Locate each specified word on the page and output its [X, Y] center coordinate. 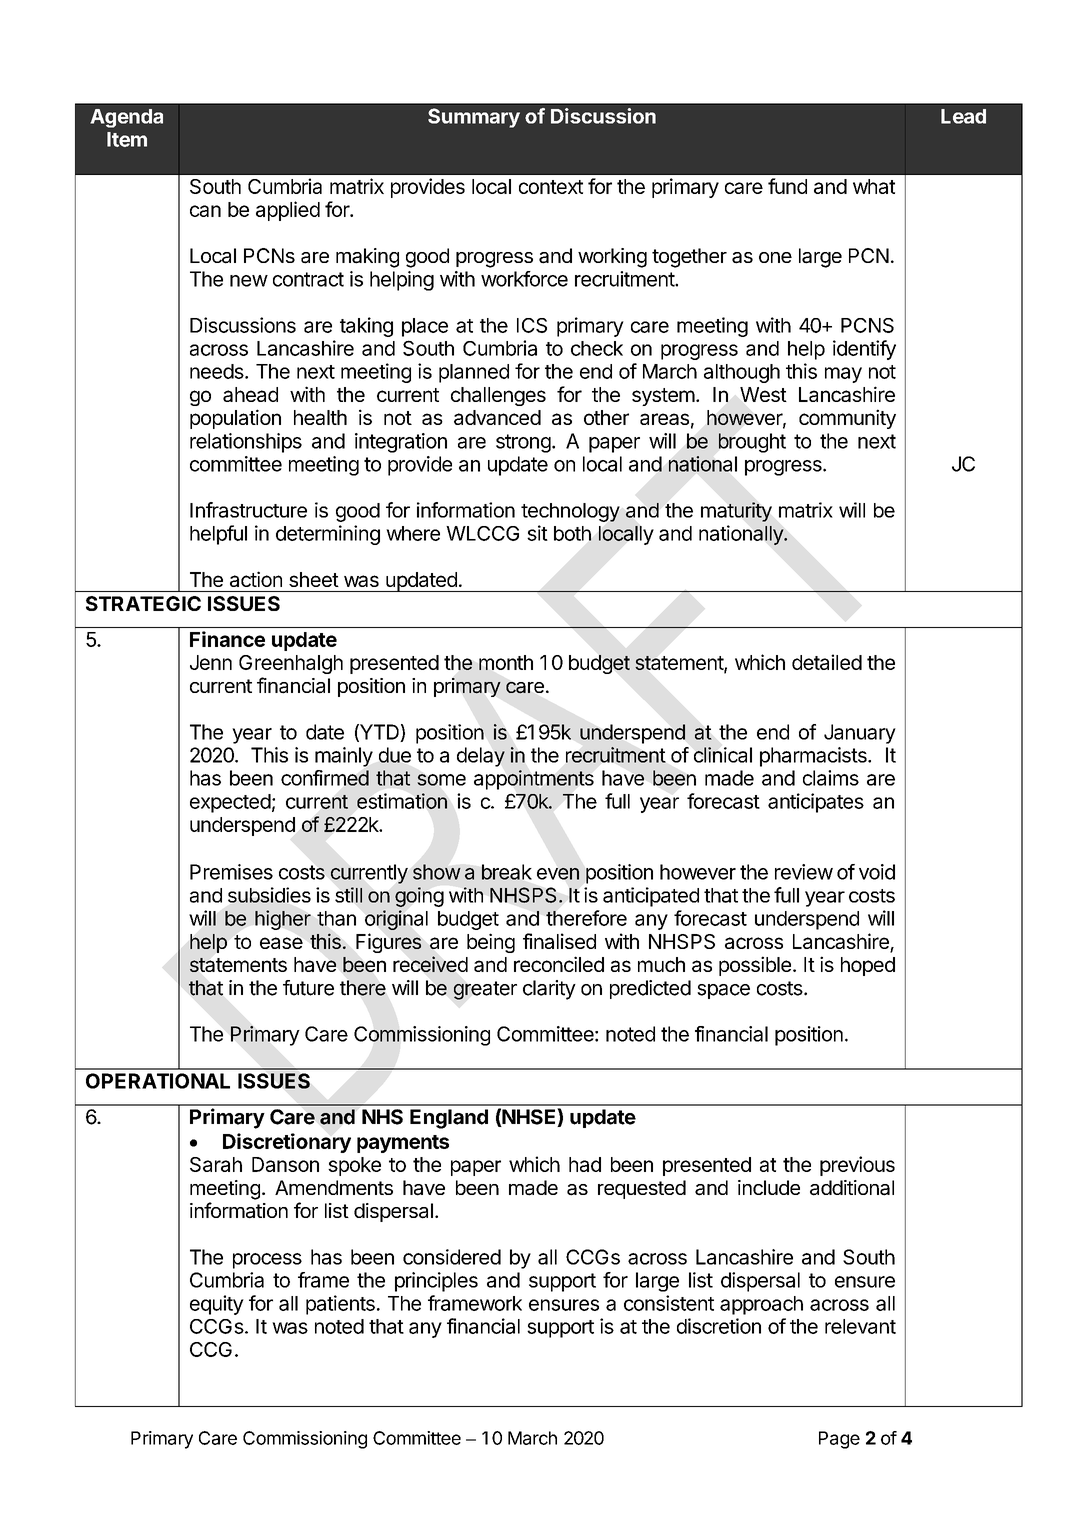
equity [217, 1305]
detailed [827, 662]
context [551, 187]
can [205, 211]
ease [281, 943]
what [874, 186]
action [256, 579]
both [572, 533]
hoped [868, 966]
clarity [549, 990]
